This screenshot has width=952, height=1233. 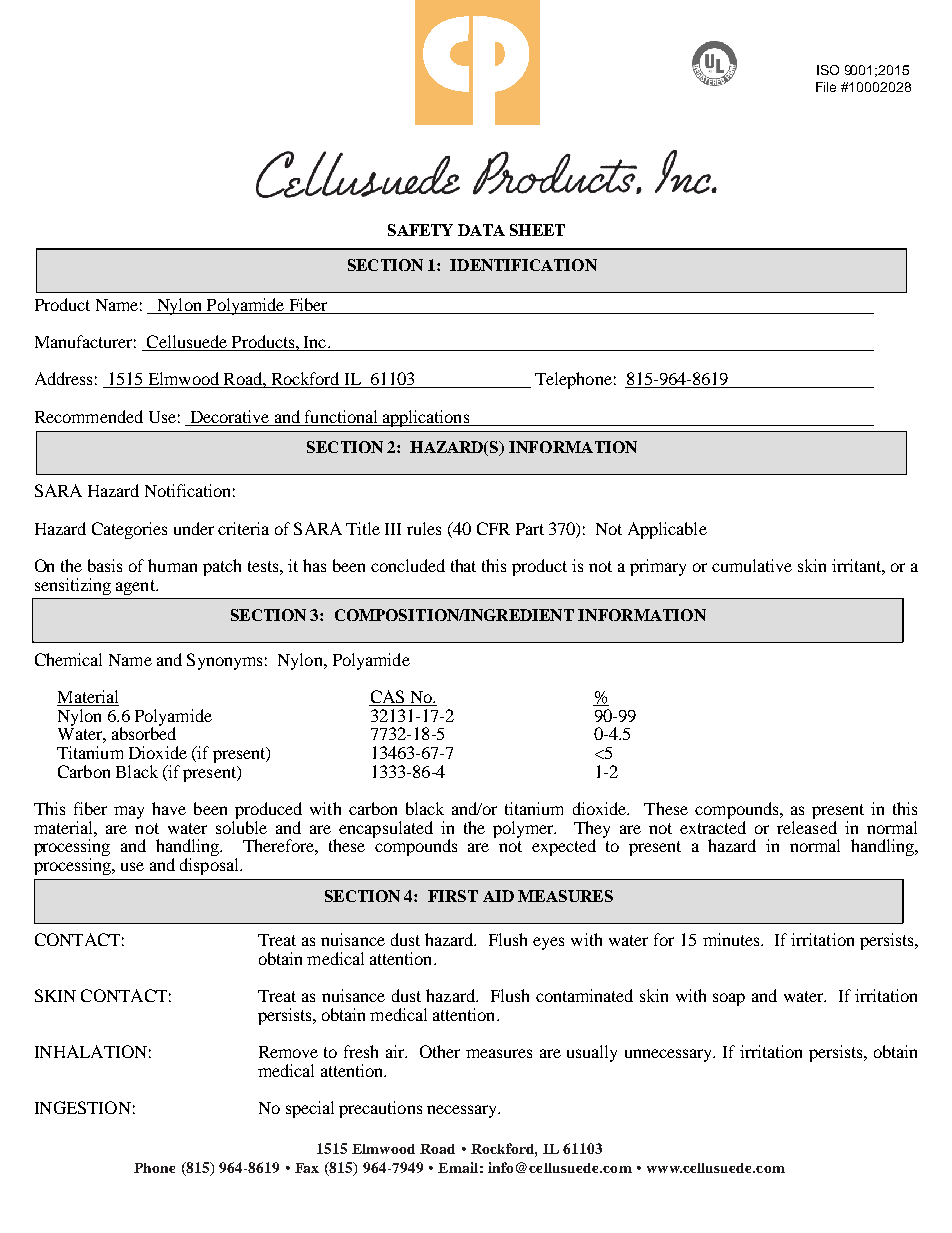 What do you see at coordinates (83, 1107) in the screenshot?
I see `INGESTION` at bounding box center [83, 1107].
